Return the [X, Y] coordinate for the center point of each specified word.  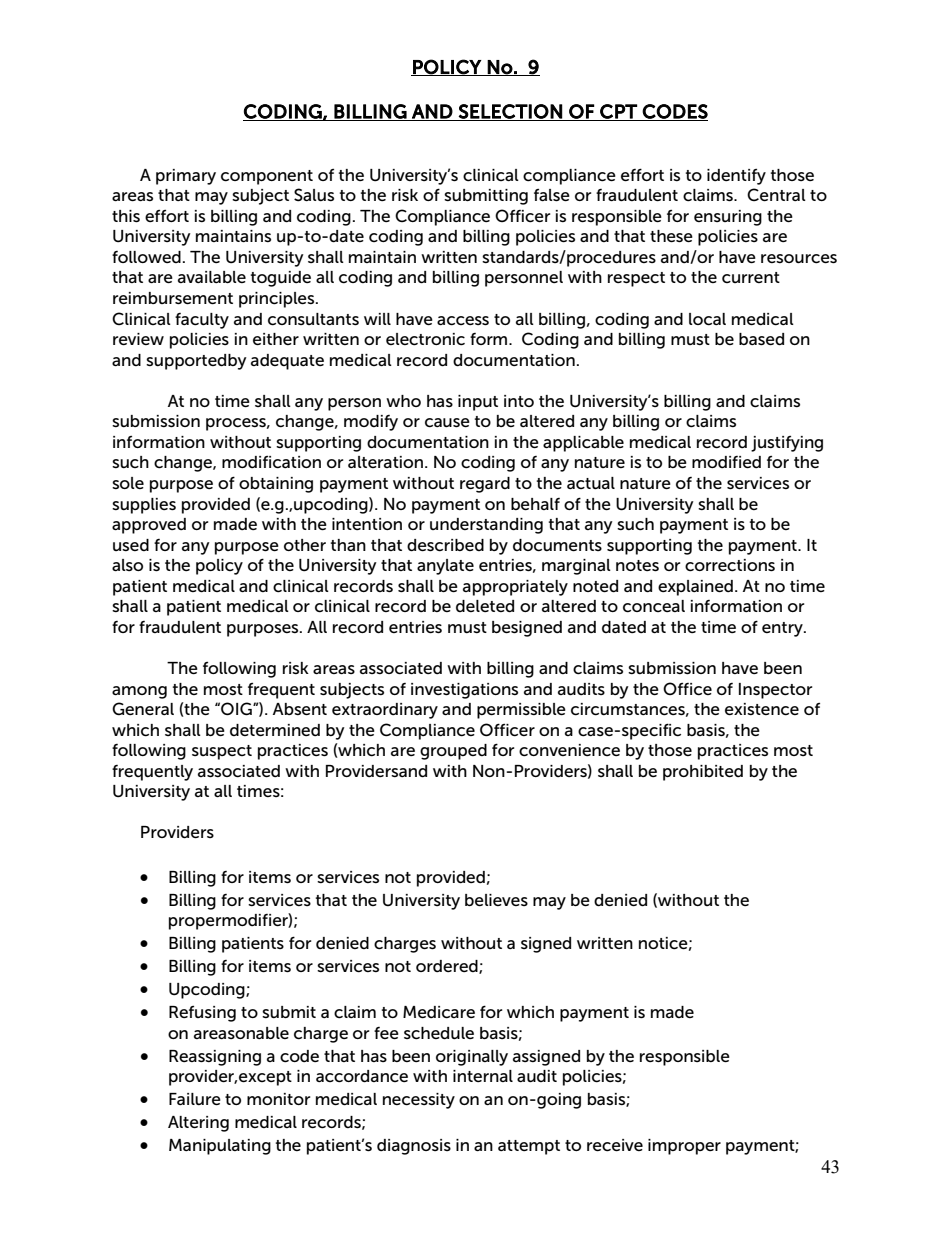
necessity [419, 1101]
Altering [198, 1124]
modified [726, 462]
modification [271, 462]
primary [186, 177]
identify [736, 176]
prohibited [703, 773]
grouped [453, 752]
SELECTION [510, 112]
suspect [222, 752]
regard [485, 485]
